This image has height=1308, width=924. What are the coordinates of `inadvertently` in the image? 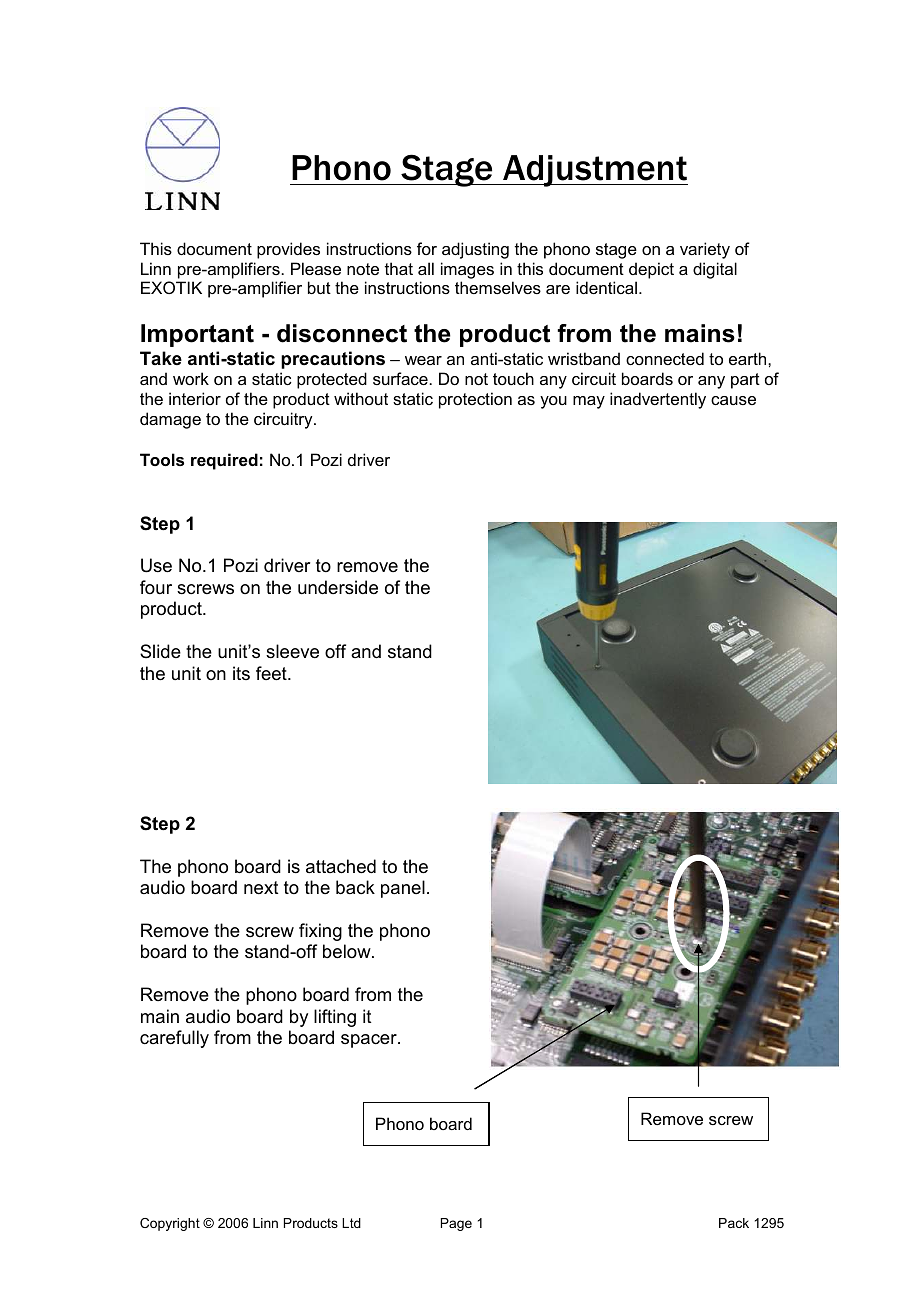 It's located at (658, 400).
